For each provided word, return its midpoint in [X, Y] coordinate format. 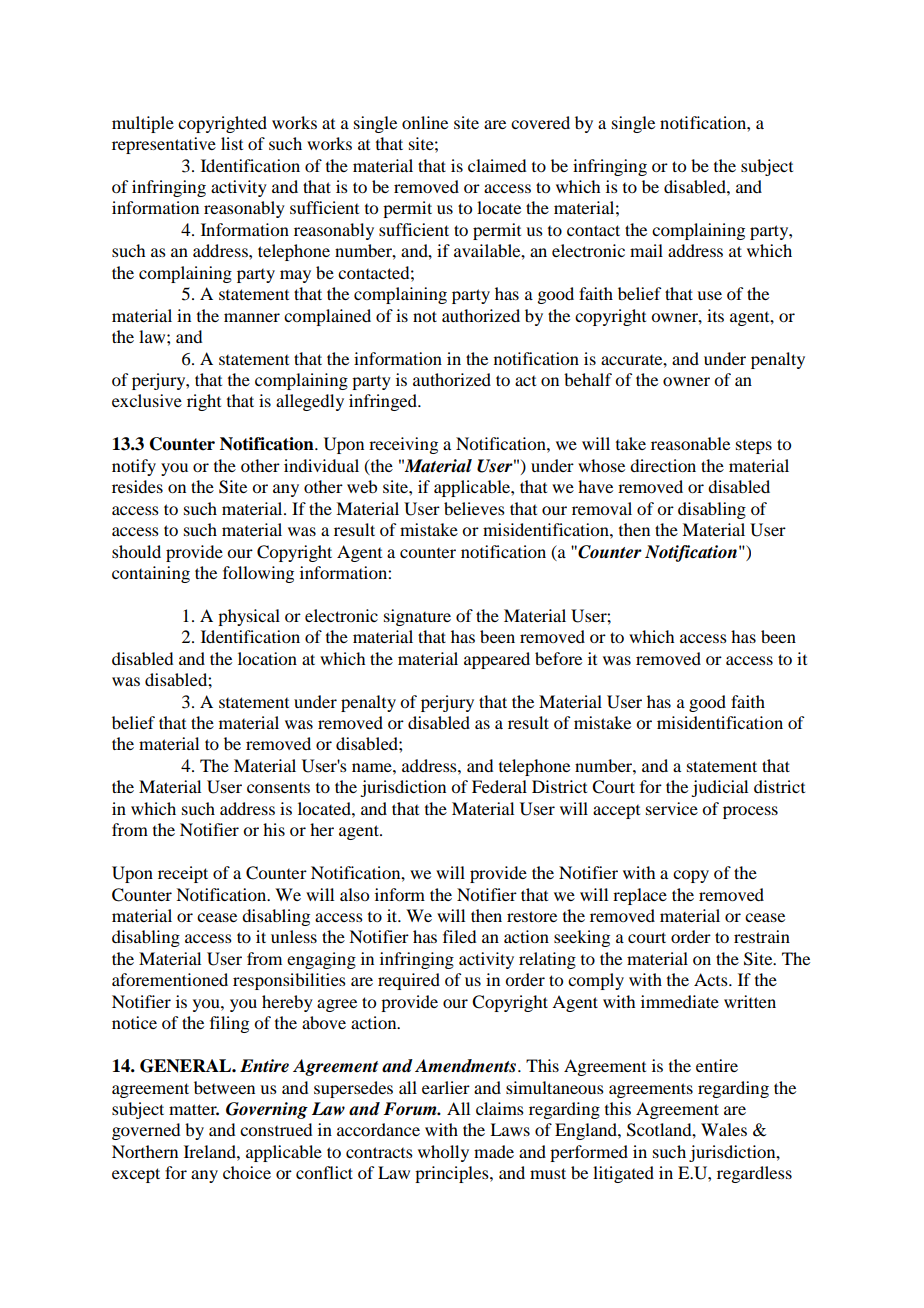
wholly [443, 1153]
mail [646, 250]
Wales [724, 1129]
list [232, 143]
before [558, 658]
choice [247, 1172]
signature [417, 617]
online [425, 122]
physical [249, 617]
